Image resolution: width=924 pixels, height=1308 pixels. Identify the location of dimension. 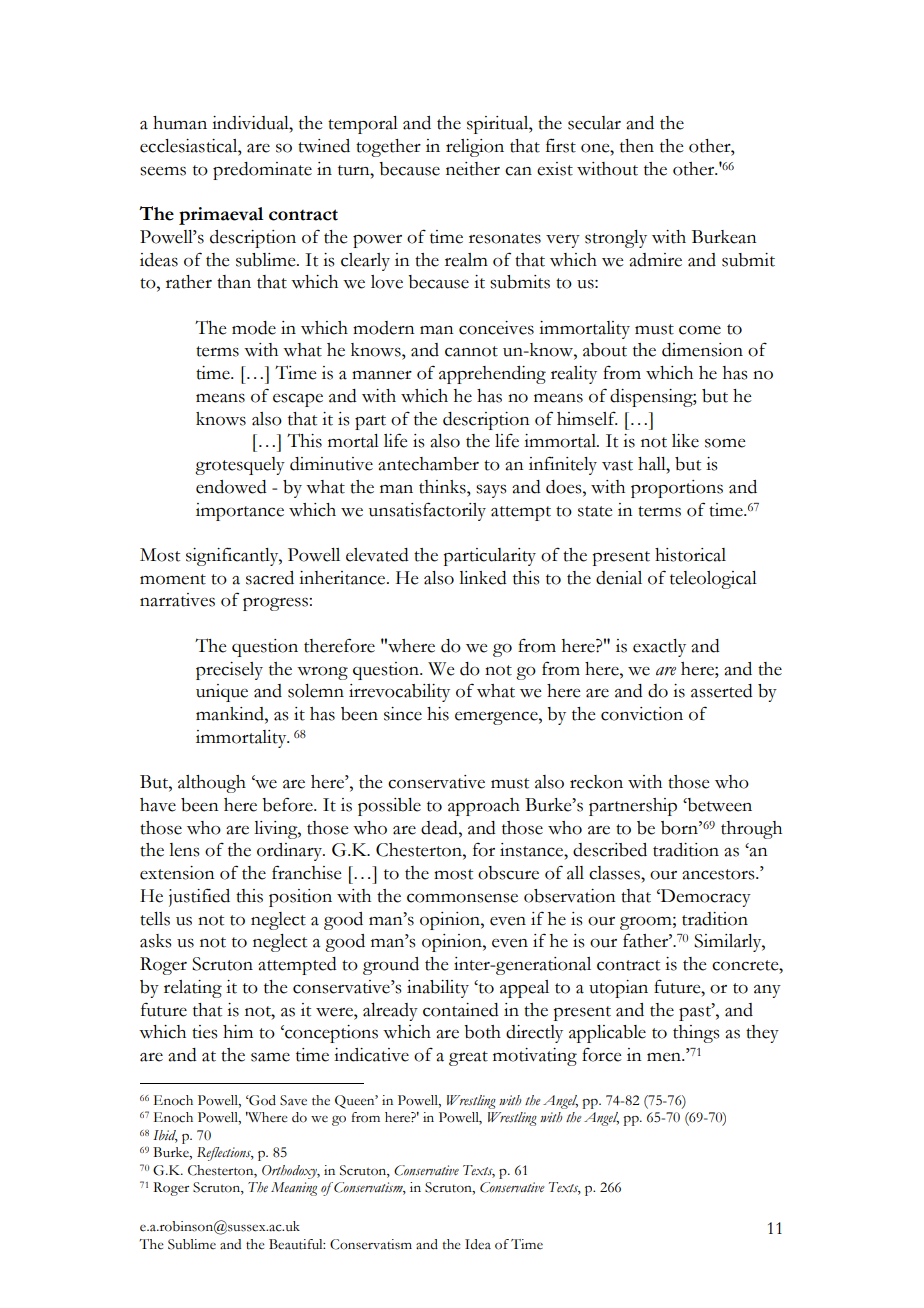
(702, 350).
